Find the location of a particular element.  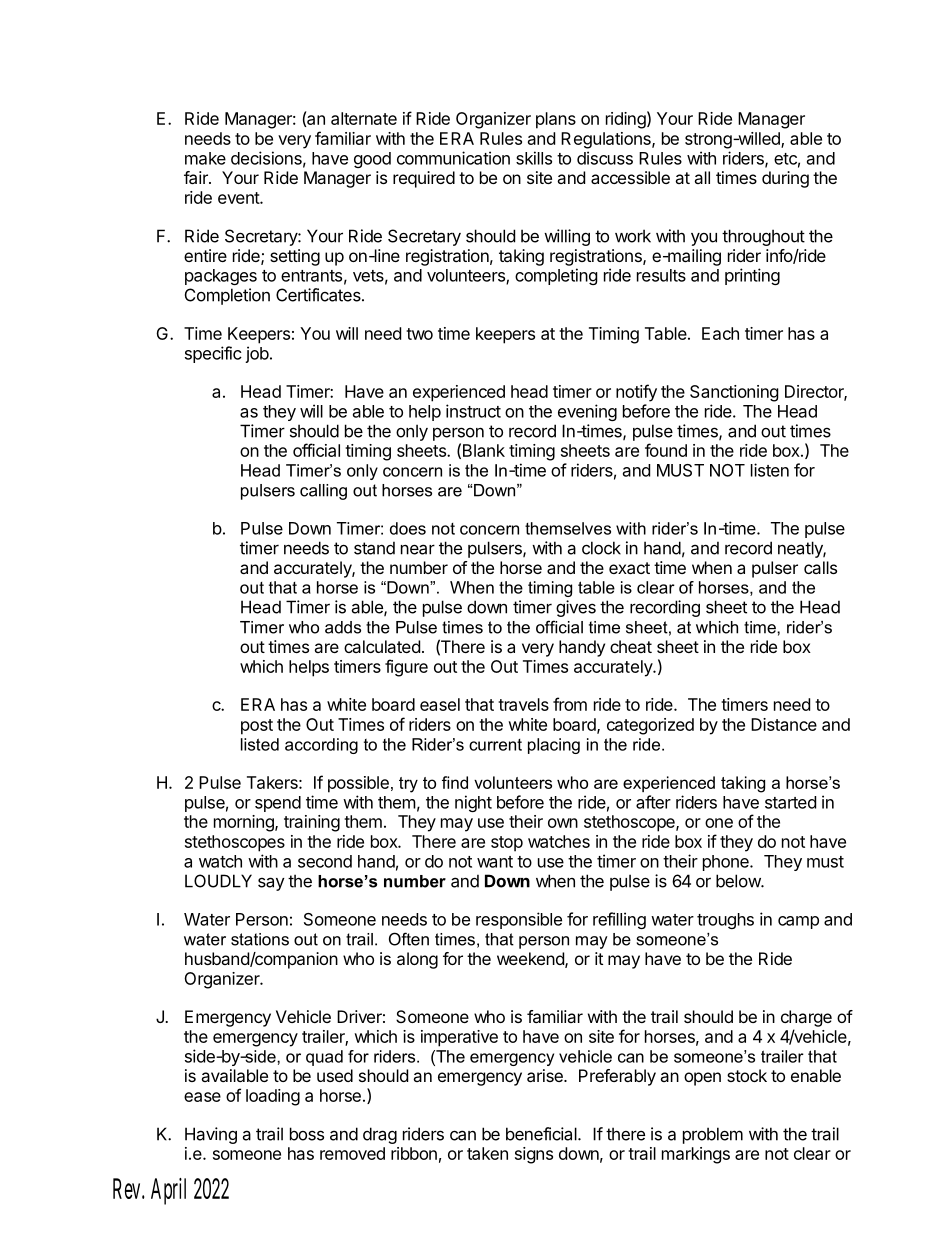

Having is located at coordinates (211, 1135).
